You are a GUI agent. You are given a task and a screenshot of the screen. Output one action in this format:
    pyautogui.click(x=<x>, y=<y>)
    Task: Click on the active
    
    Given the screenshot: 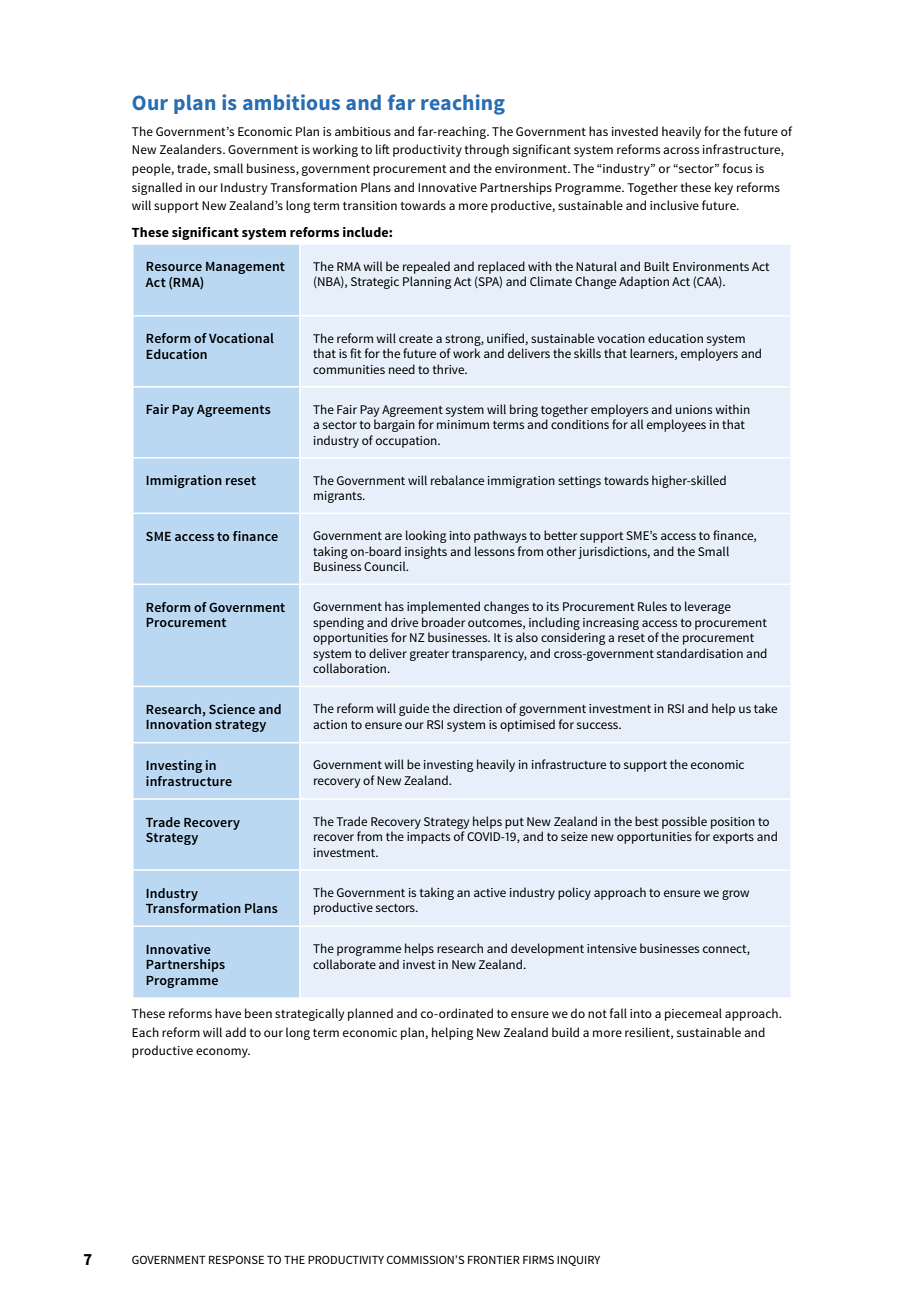 What is the action you would take?
    pyautogui.click(x=490, y=892)
